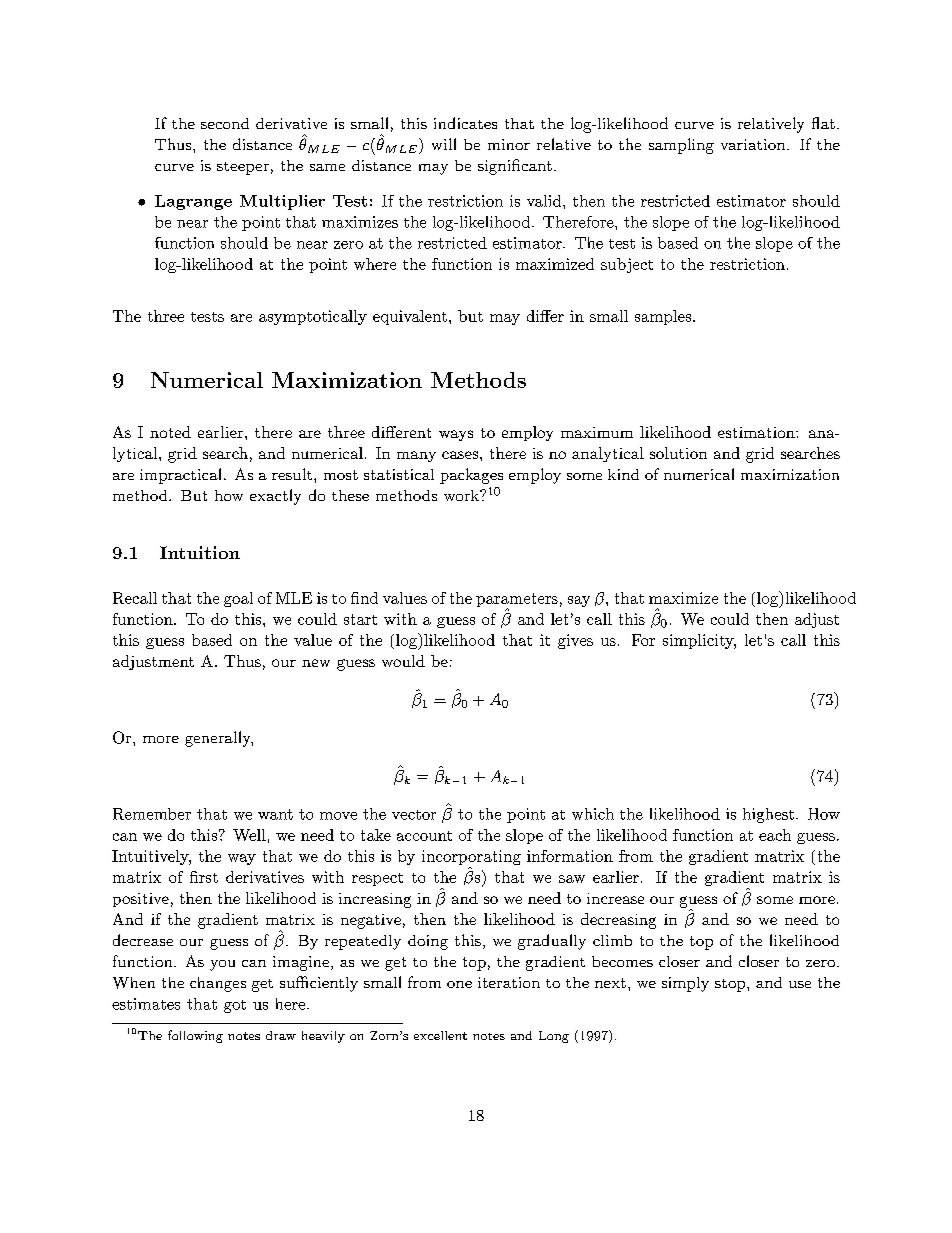 The image size is (952, 1233). Describe the element at coordinates (235, 1006) in the screenshot. I see `got` at that location.
